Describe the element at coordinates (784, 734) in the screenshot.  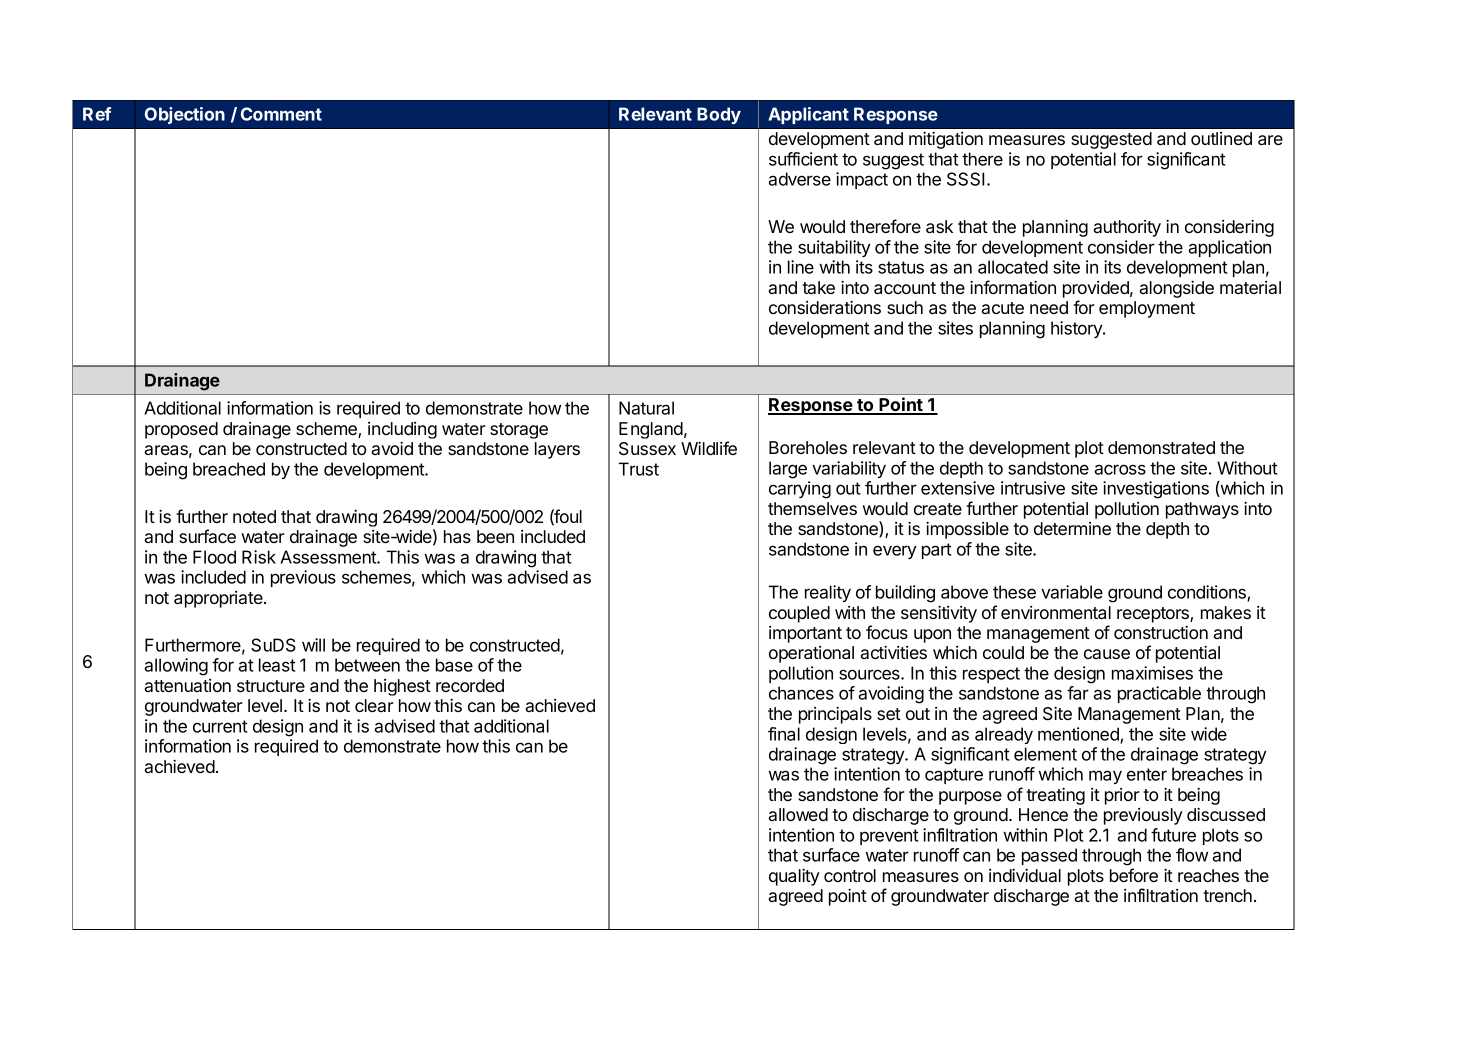
I see `final` at that location.
